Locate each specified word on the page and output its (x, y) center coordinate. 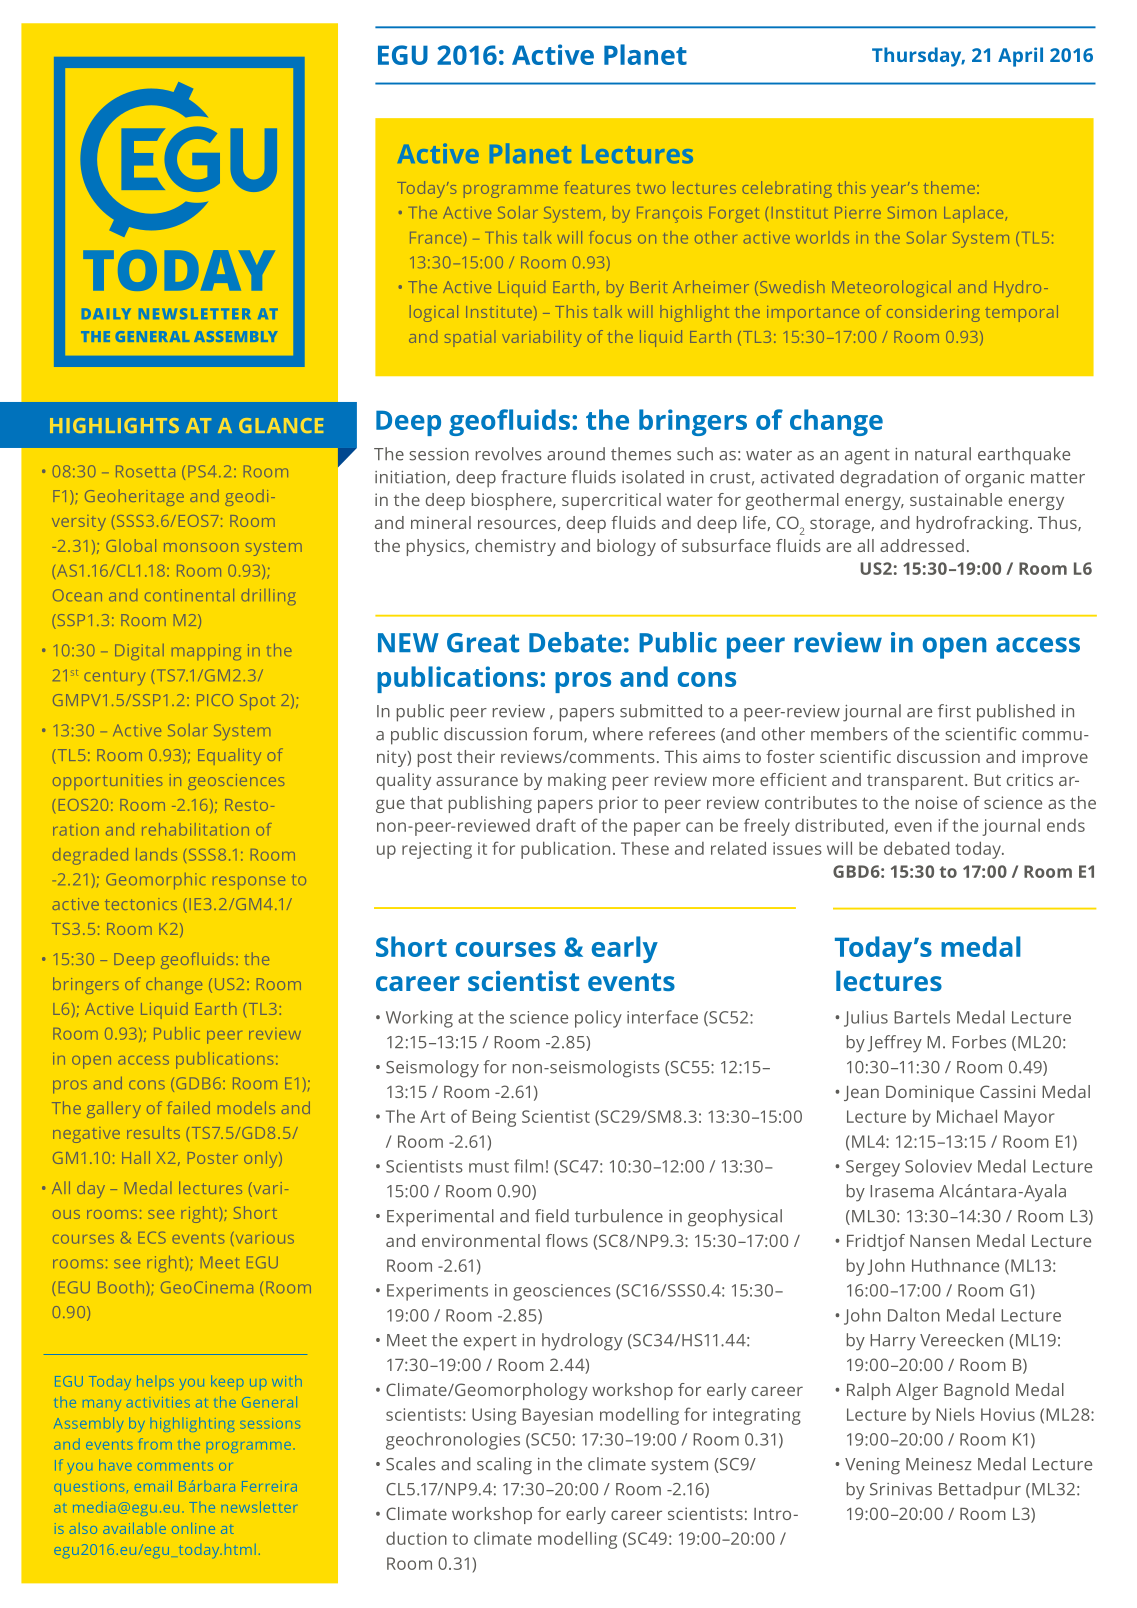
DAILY (106, 314)
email (153, 1486)
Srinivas (901, 1489)
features (597, 187)
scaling (504, 1466)
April (1020, 57)
